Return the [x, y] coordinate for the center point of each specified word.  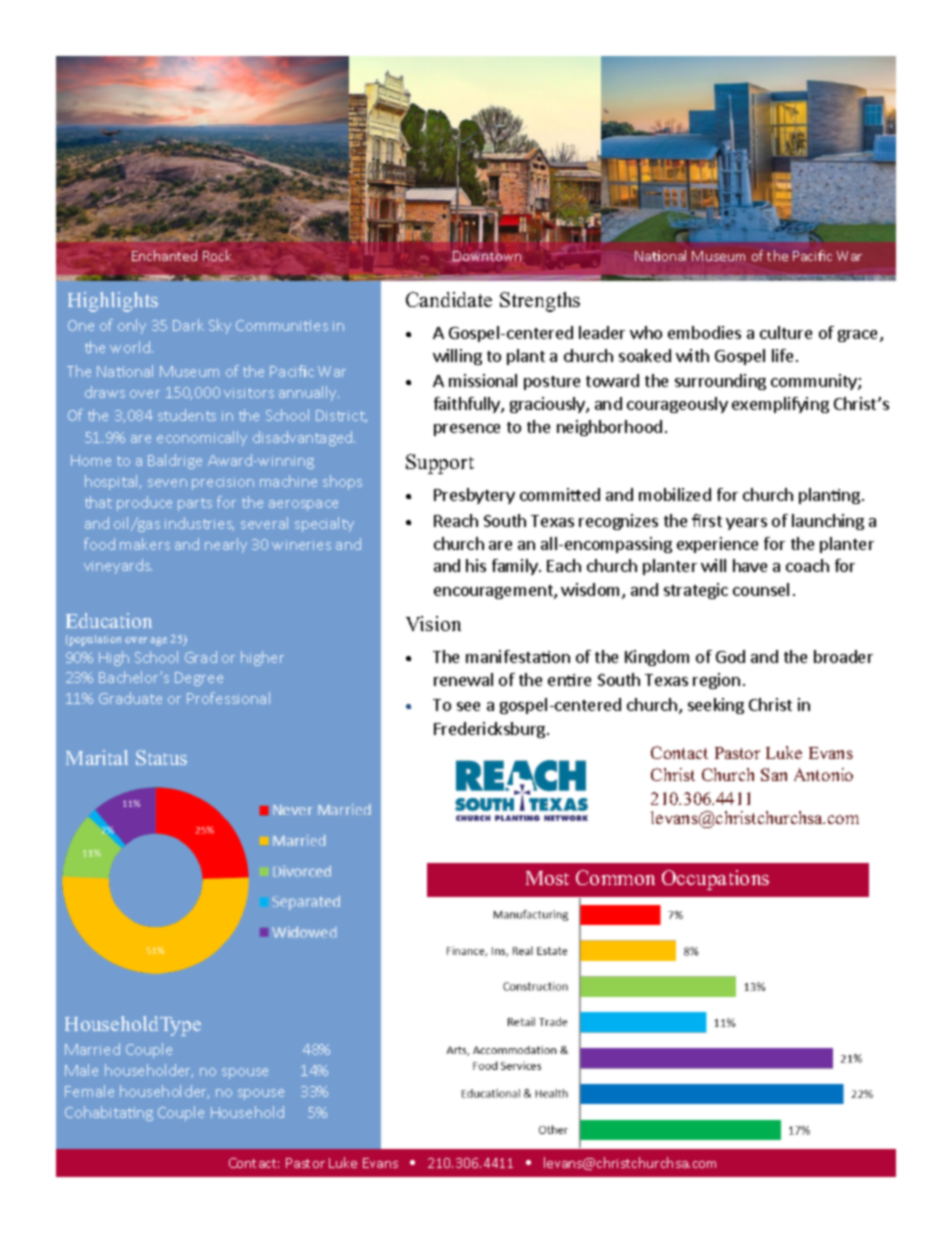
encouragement [494, 592]
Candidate [449, 299]
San [774, 774]
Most [547, 878]
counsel [761, 589]
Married [92, 1049]
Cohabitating [109, 1113]
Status [161, 757]
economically [202, 438]
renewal [463, 679]
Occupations [715, 880]
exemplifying [780, 405]
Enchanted [164, 255]
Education [109, 620]
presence [467, 430]
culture [786, 332]
